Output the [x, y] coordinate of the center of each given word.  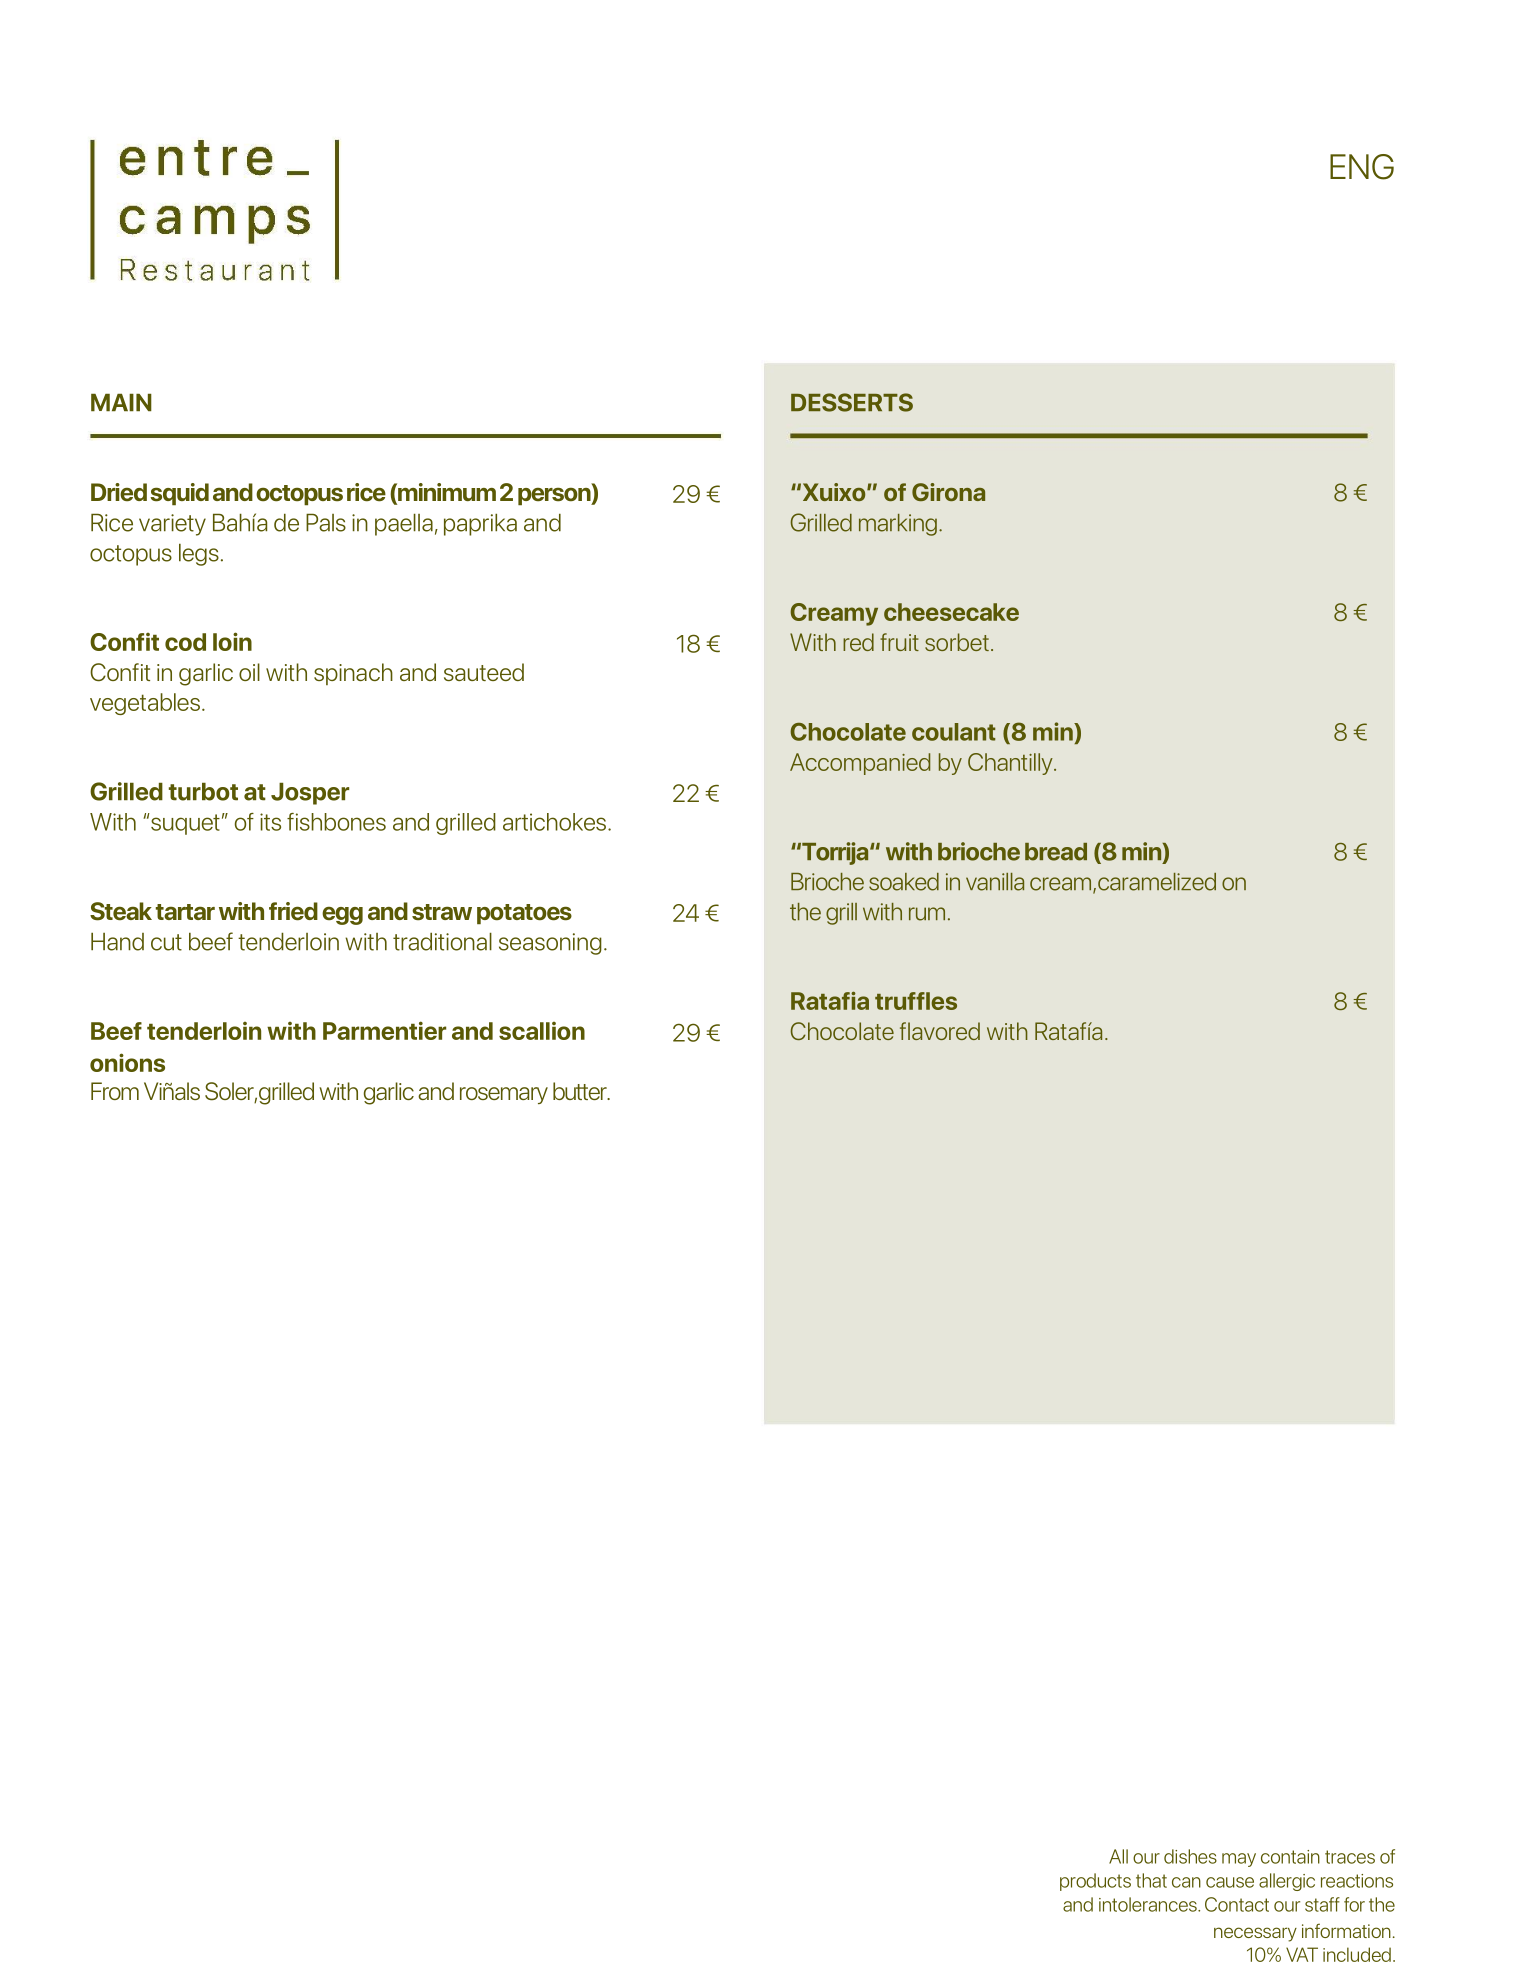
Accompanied [860, 764]
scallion [542, 1031]
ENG [1362, 167]
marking [898, 525]
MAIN [121, 402]
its [270, 822]
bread [1056, 852]
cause [1230, 1882]
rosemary [504, 1095]
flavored [940, 1031]
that [1151, 1880]
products [1095, 1882]
